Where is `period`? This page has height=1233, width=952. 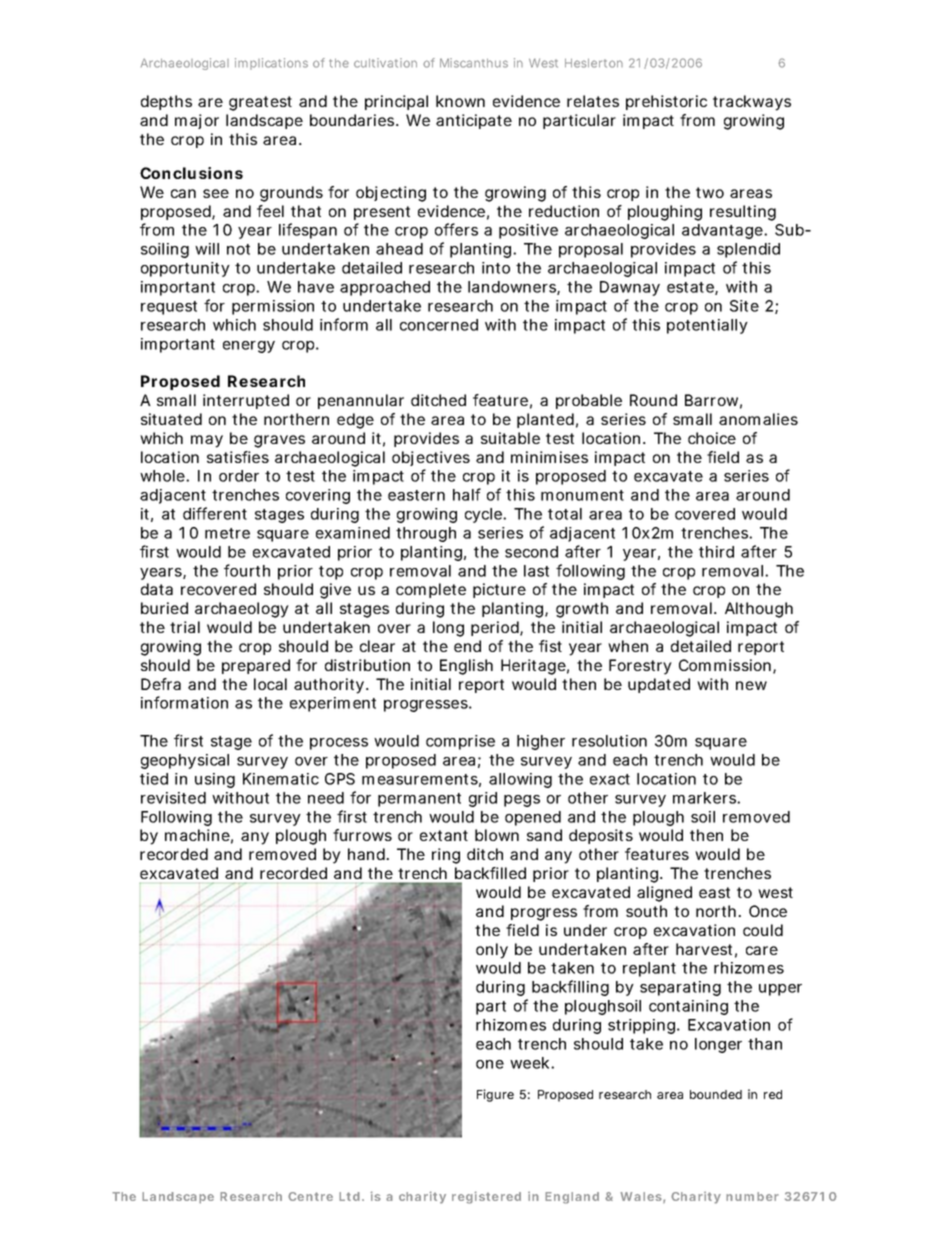
period is located at coordinates (496, 628).
